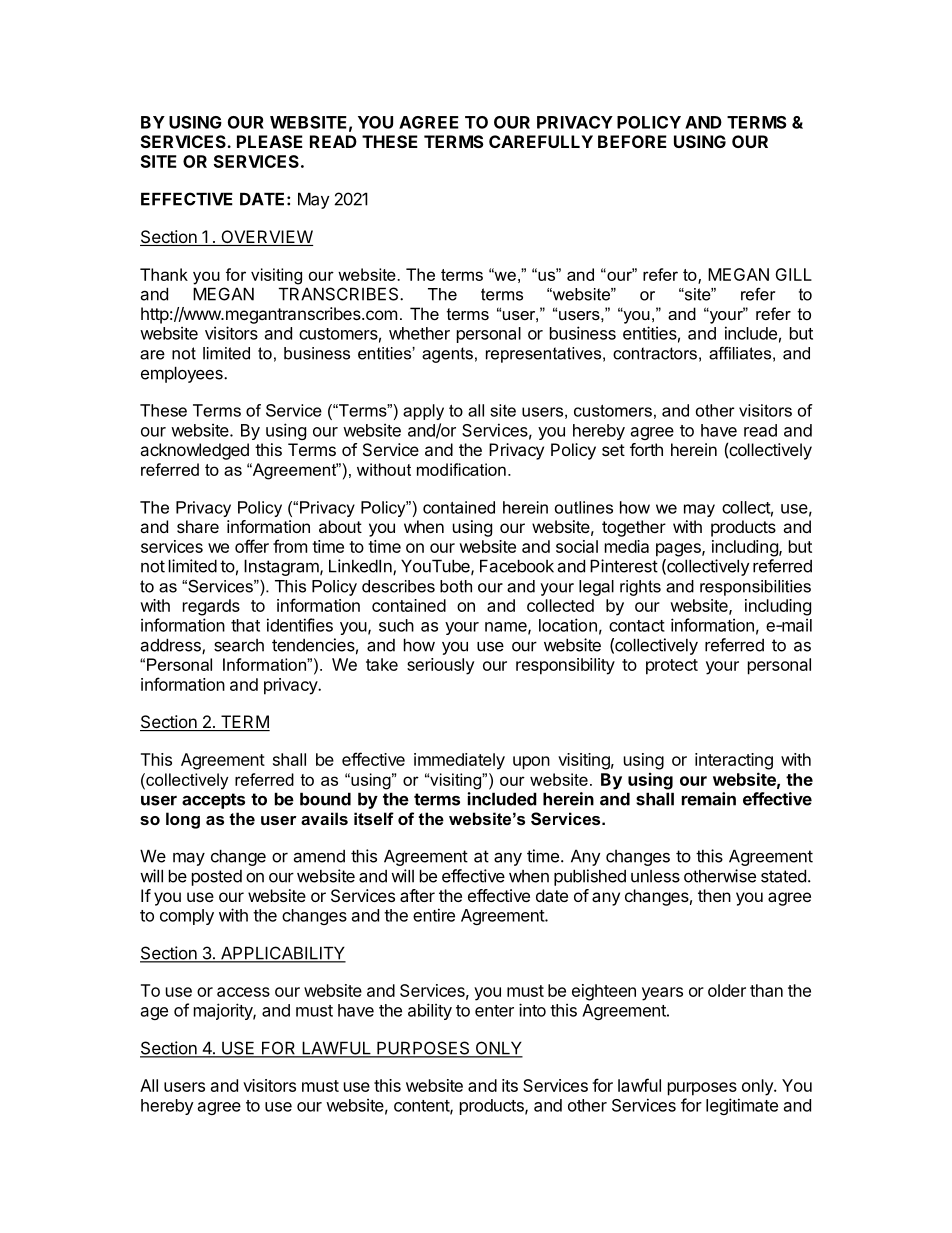 The height and width of the screenshot is (1233, 952). Describe the element at coordinates (183, 374) in the screenshot. I see `employees` at that location.
